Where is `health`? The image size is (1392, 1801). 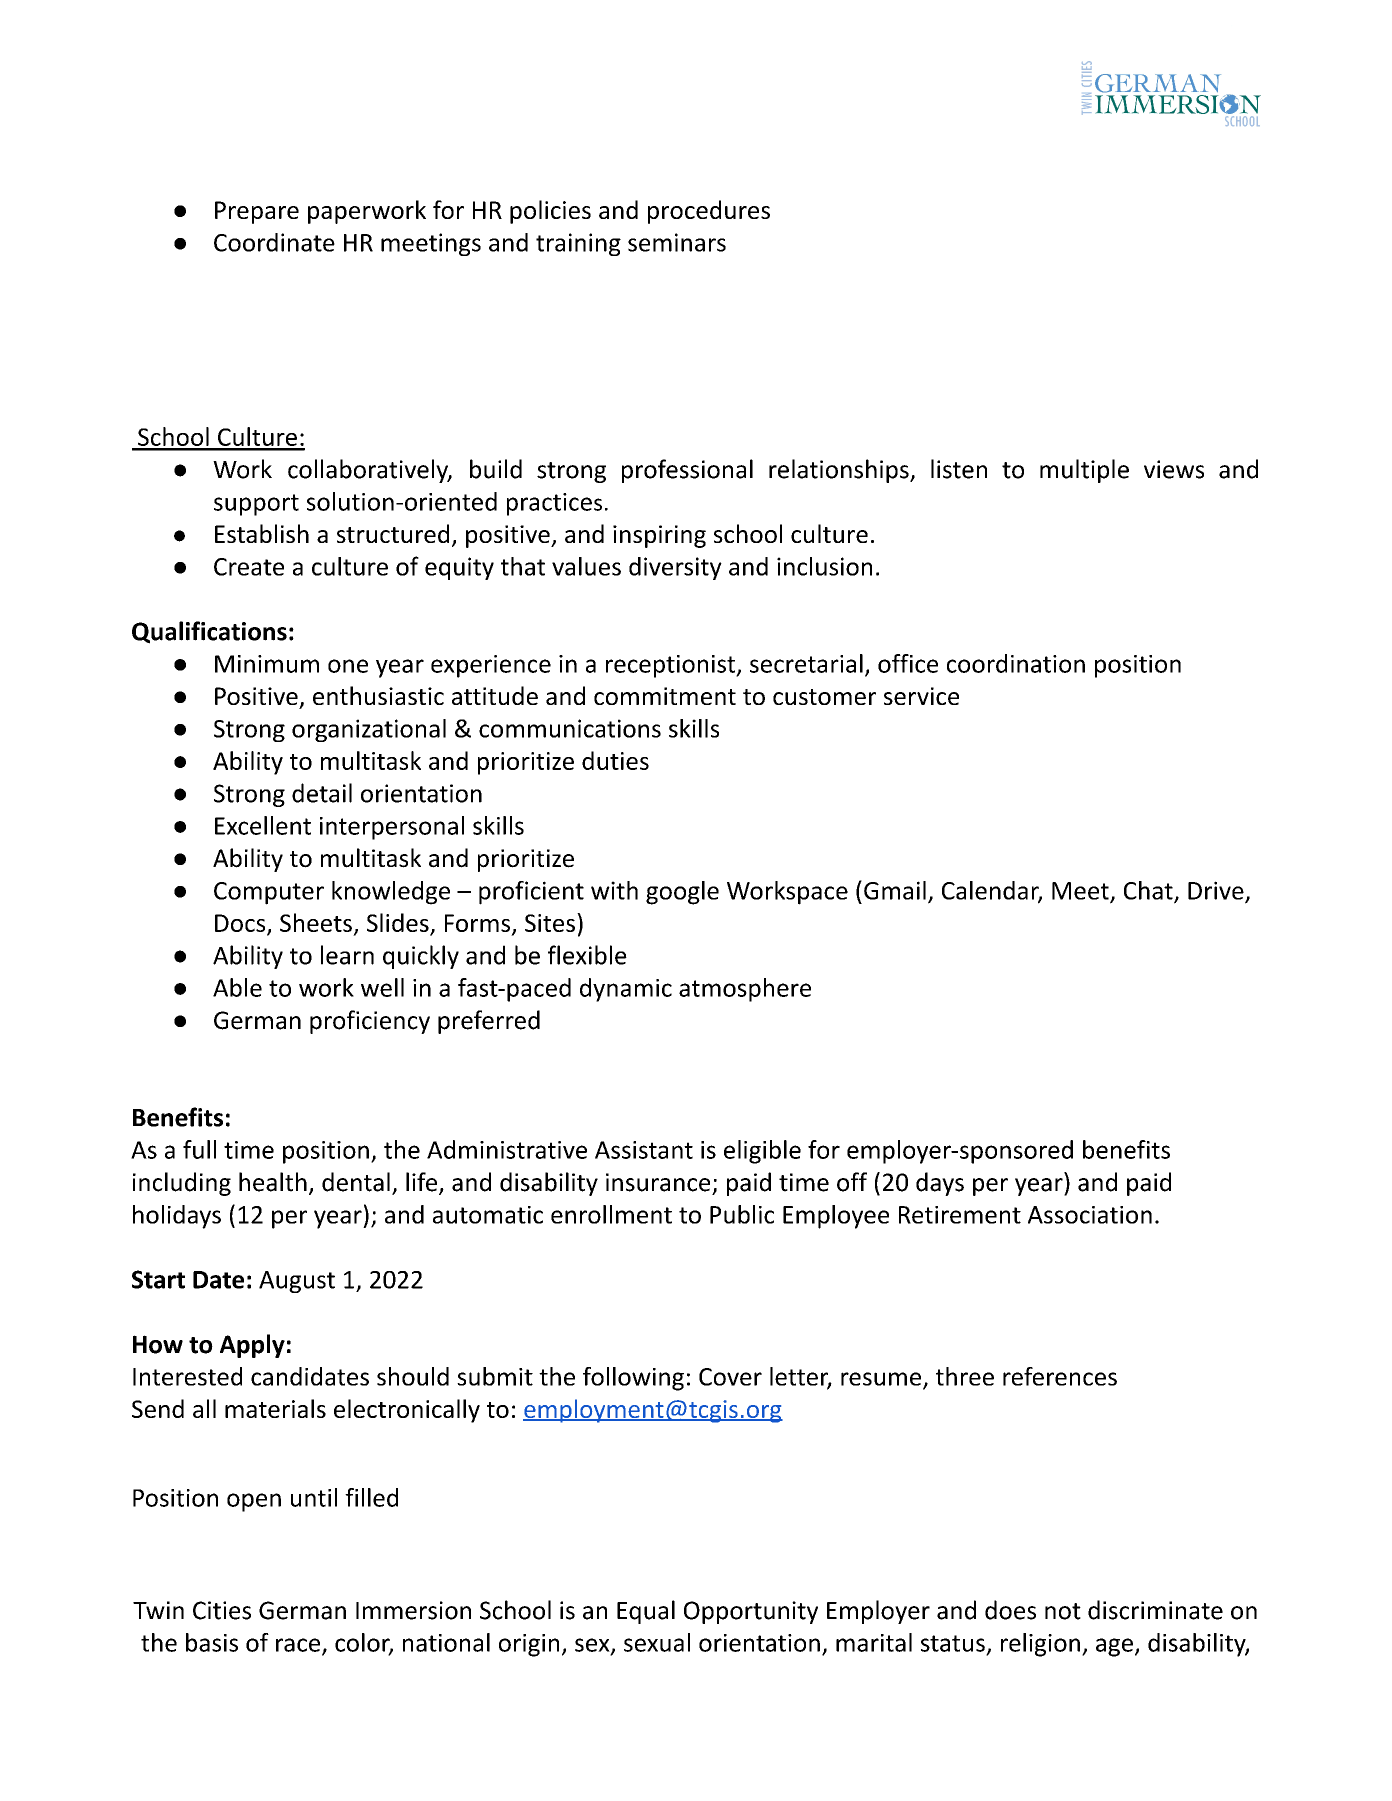 health is located at coordinates (273, 1182).
